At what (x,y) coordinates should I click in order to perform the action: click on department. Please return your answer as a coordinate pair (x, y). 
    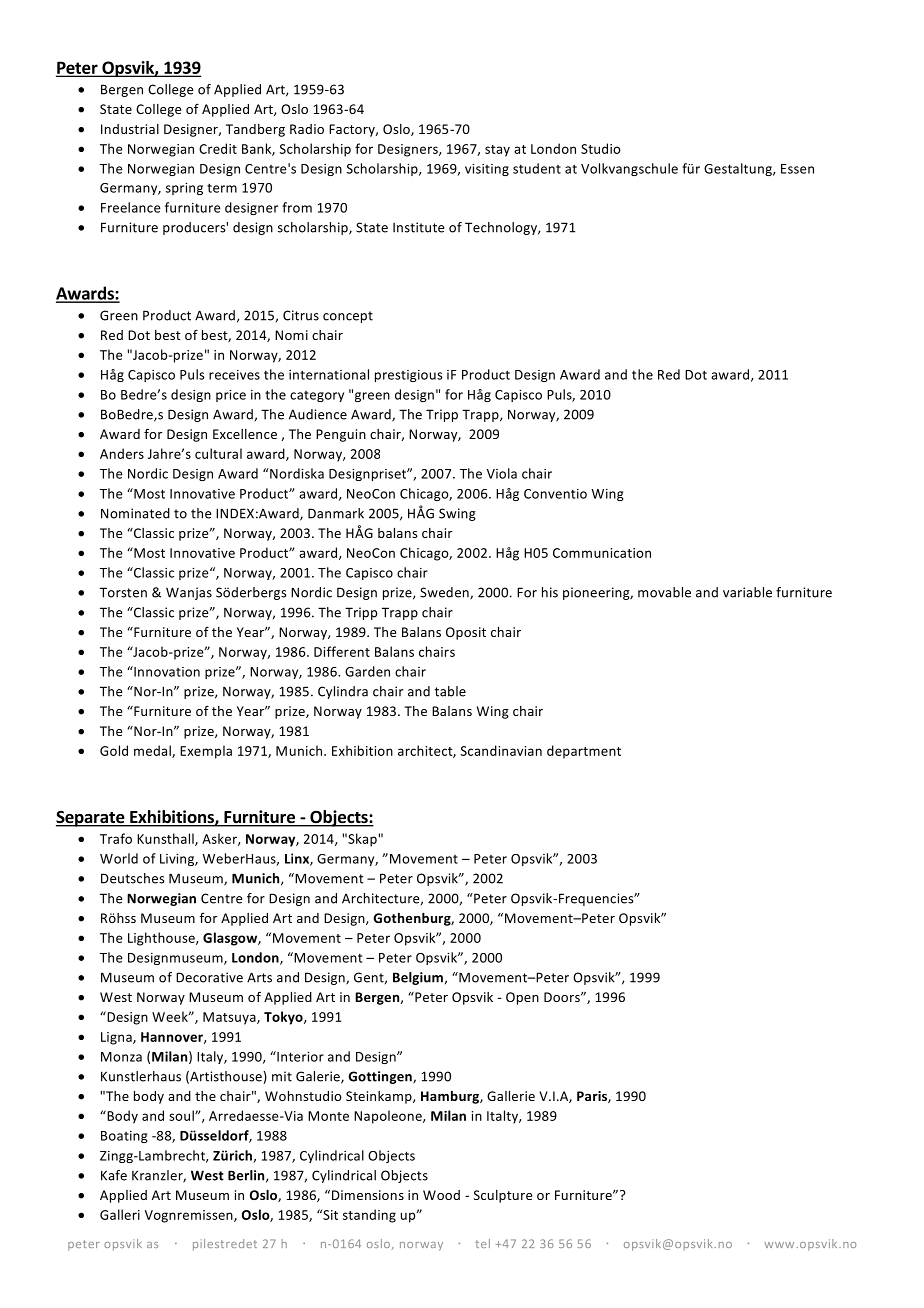
    Looking at the image, I should click on (584, 752).
